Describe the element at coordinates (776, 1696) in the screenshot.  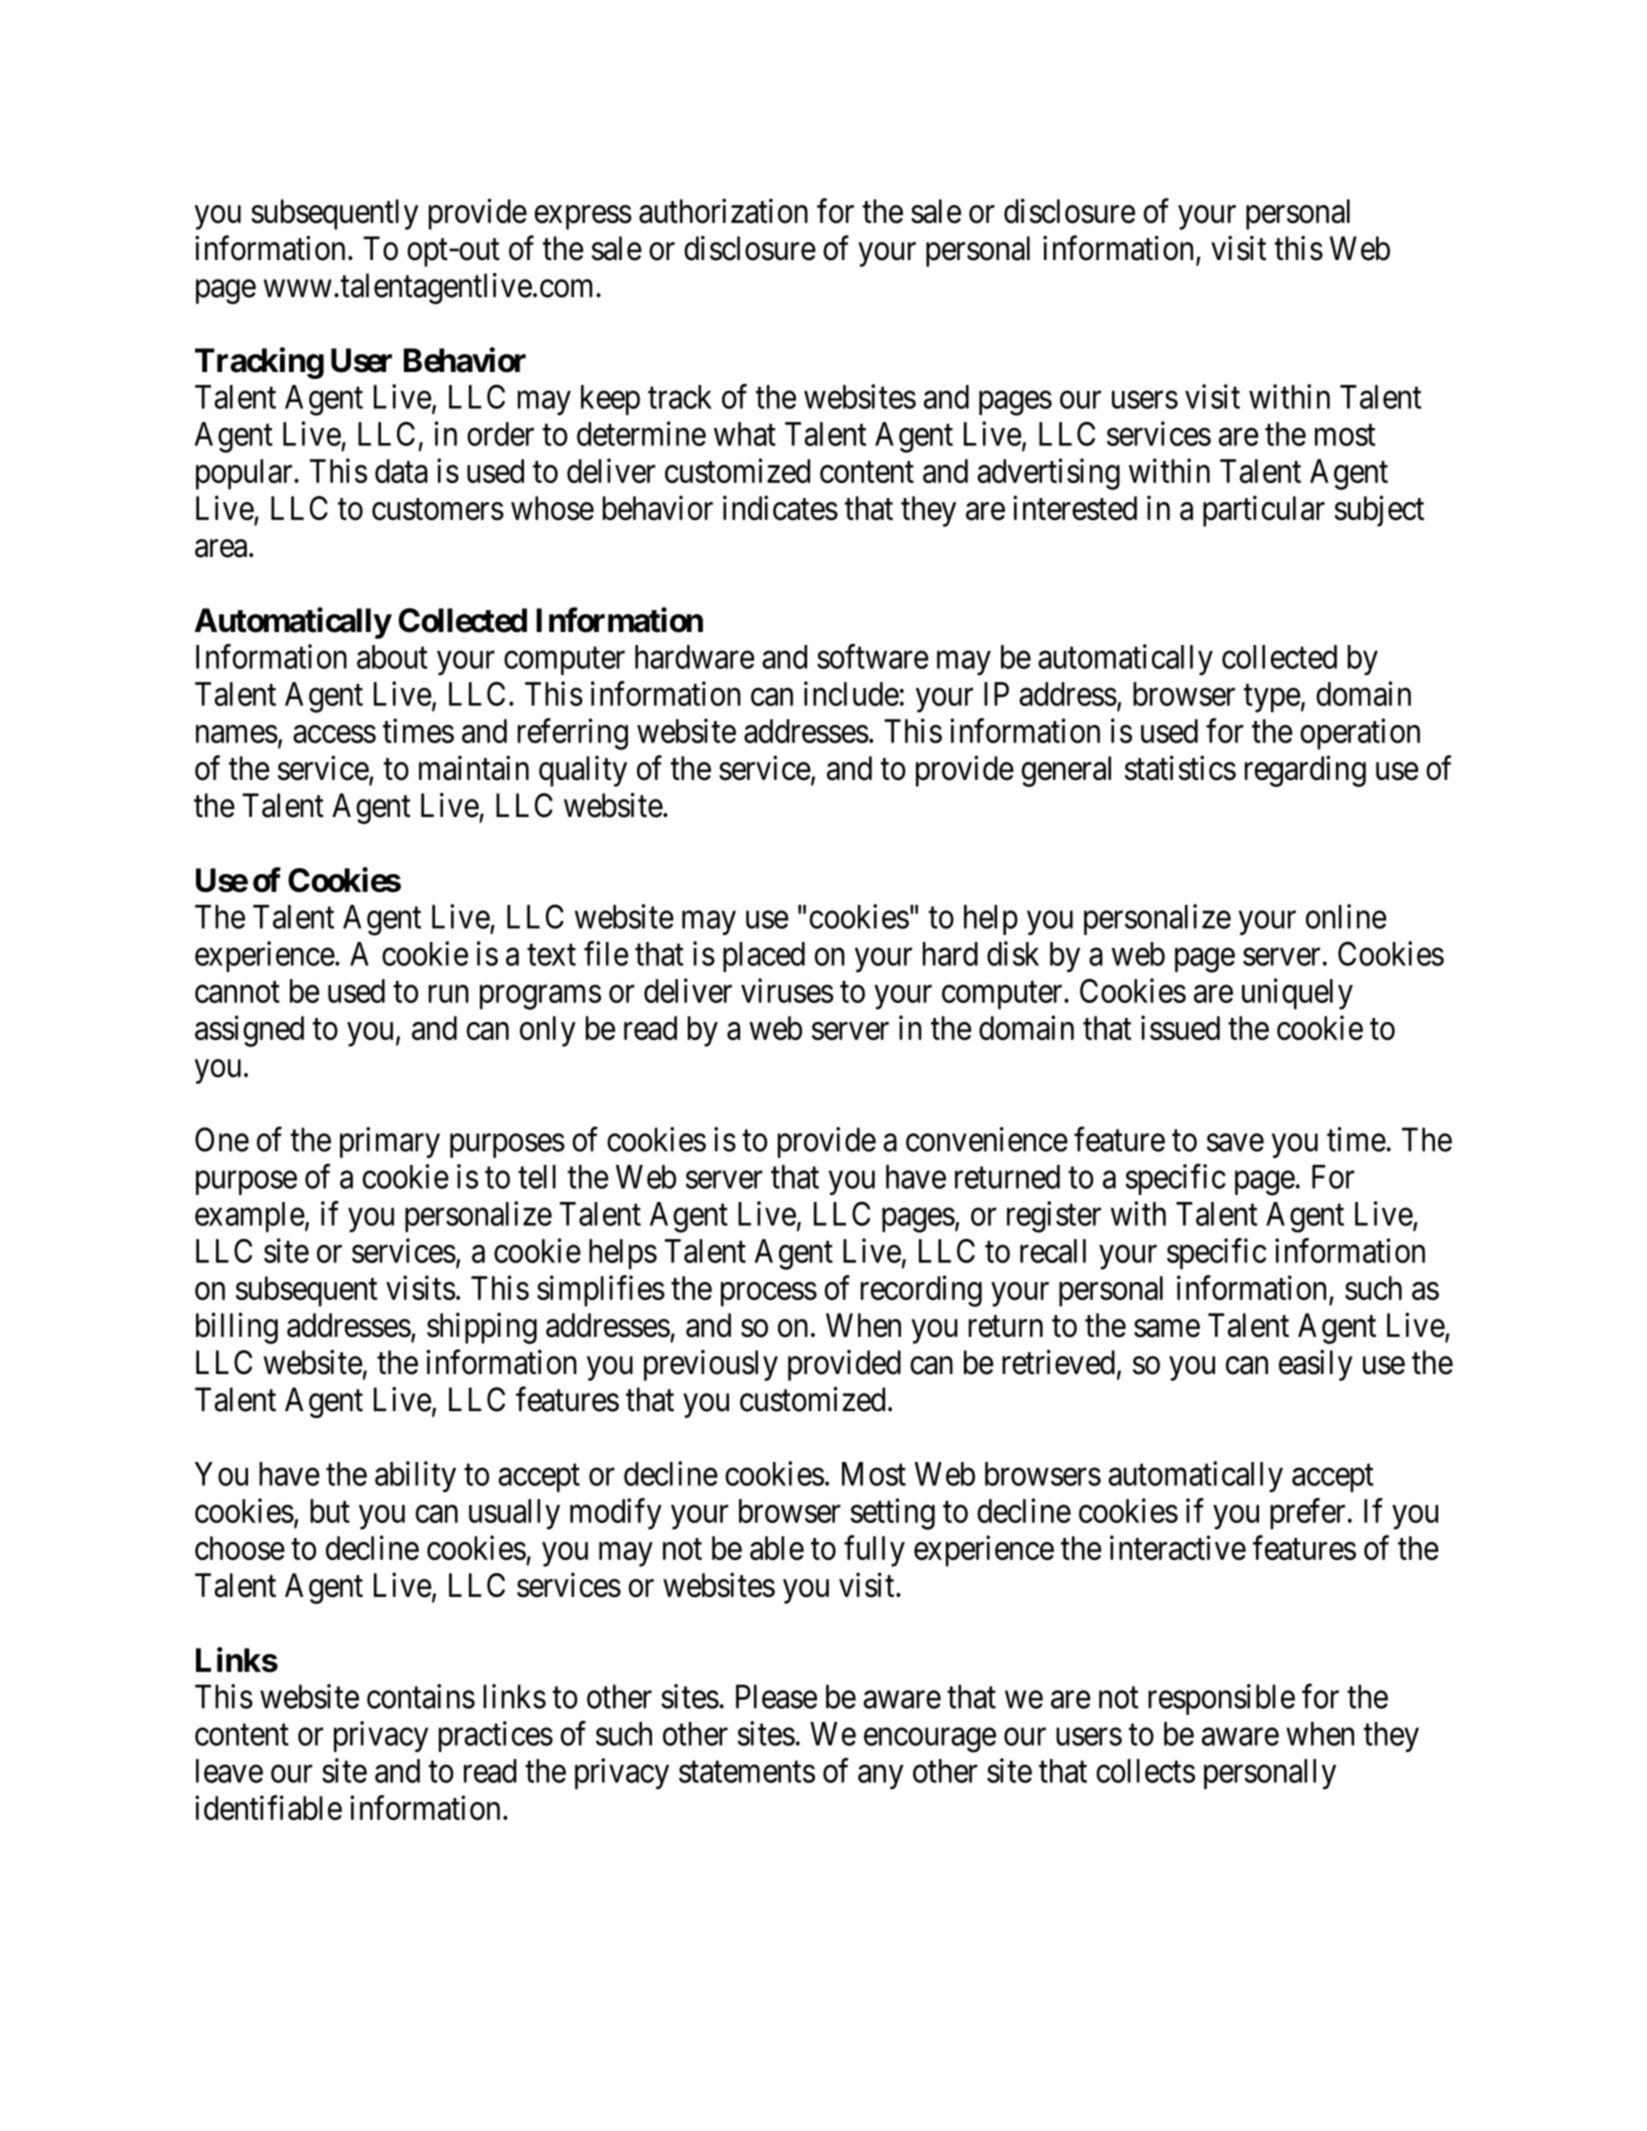
I see `Please` at that location.
